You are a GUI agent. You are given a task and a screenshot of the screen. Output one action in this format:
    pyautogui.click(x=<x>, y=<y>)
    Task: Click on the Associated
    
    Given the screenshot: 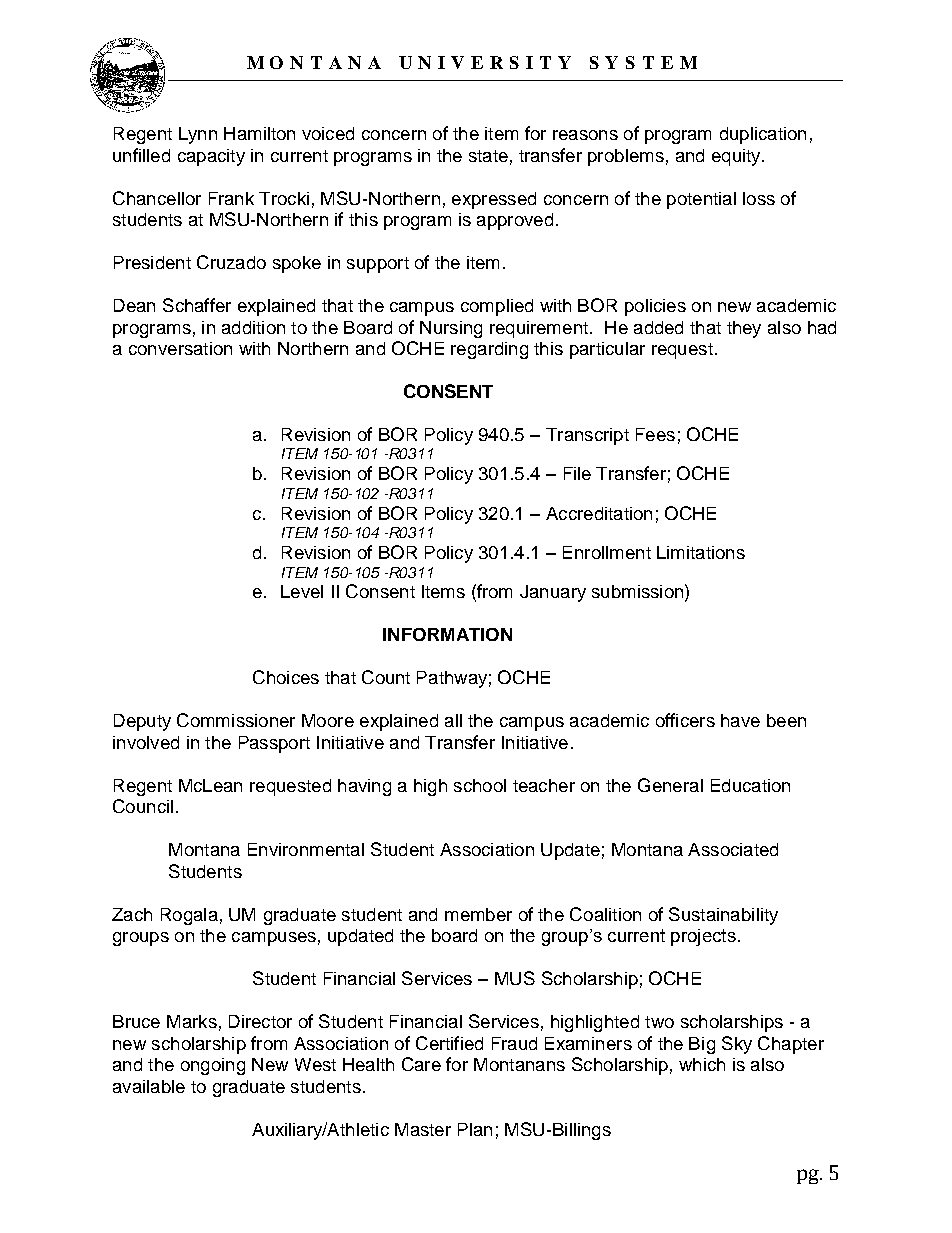 What is the action you would take?
    pyautogui.click(x=733, y=849)
